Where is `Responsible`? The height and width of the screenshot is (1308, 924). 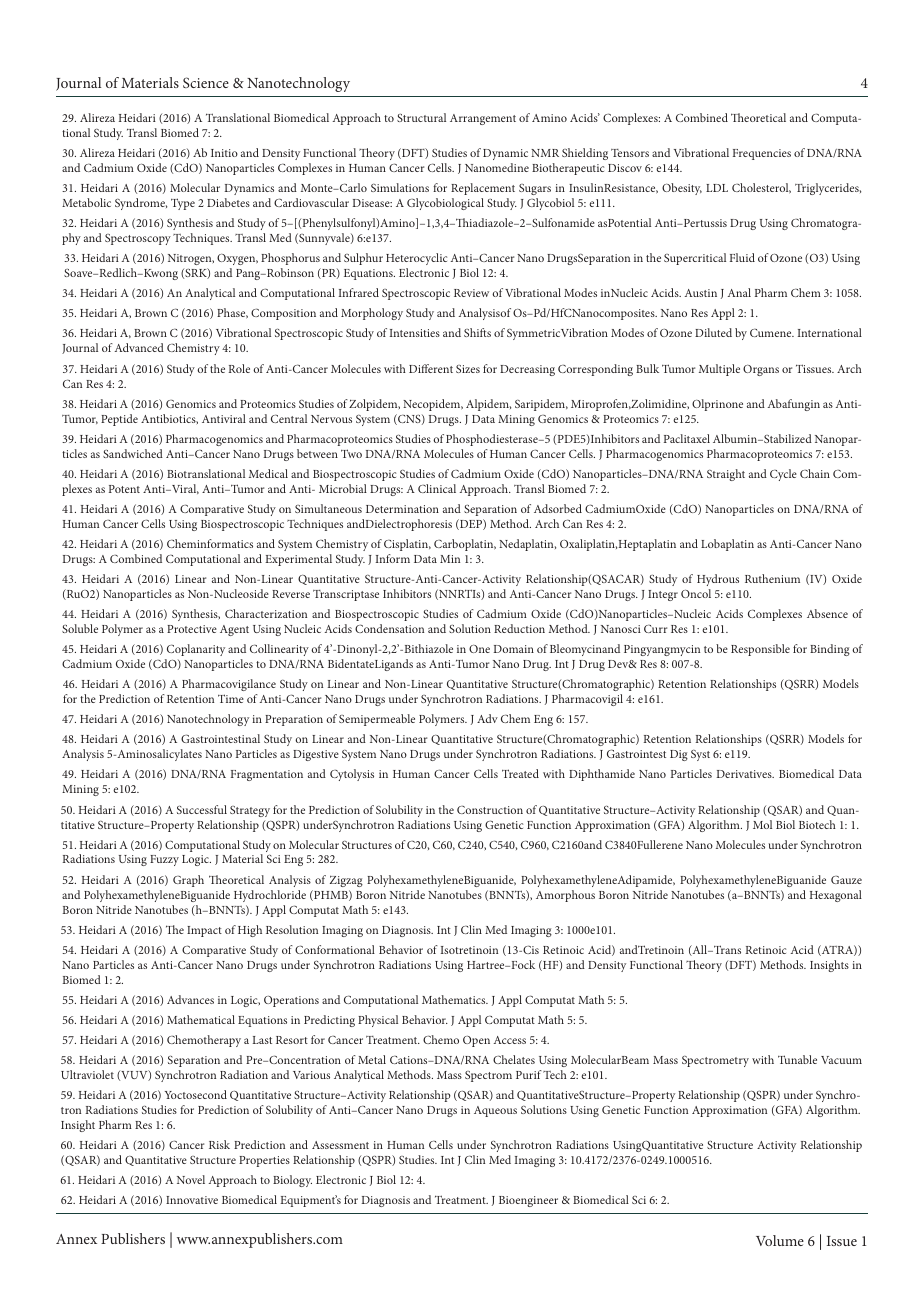
Responsible is located at coordinates (760, 650).
